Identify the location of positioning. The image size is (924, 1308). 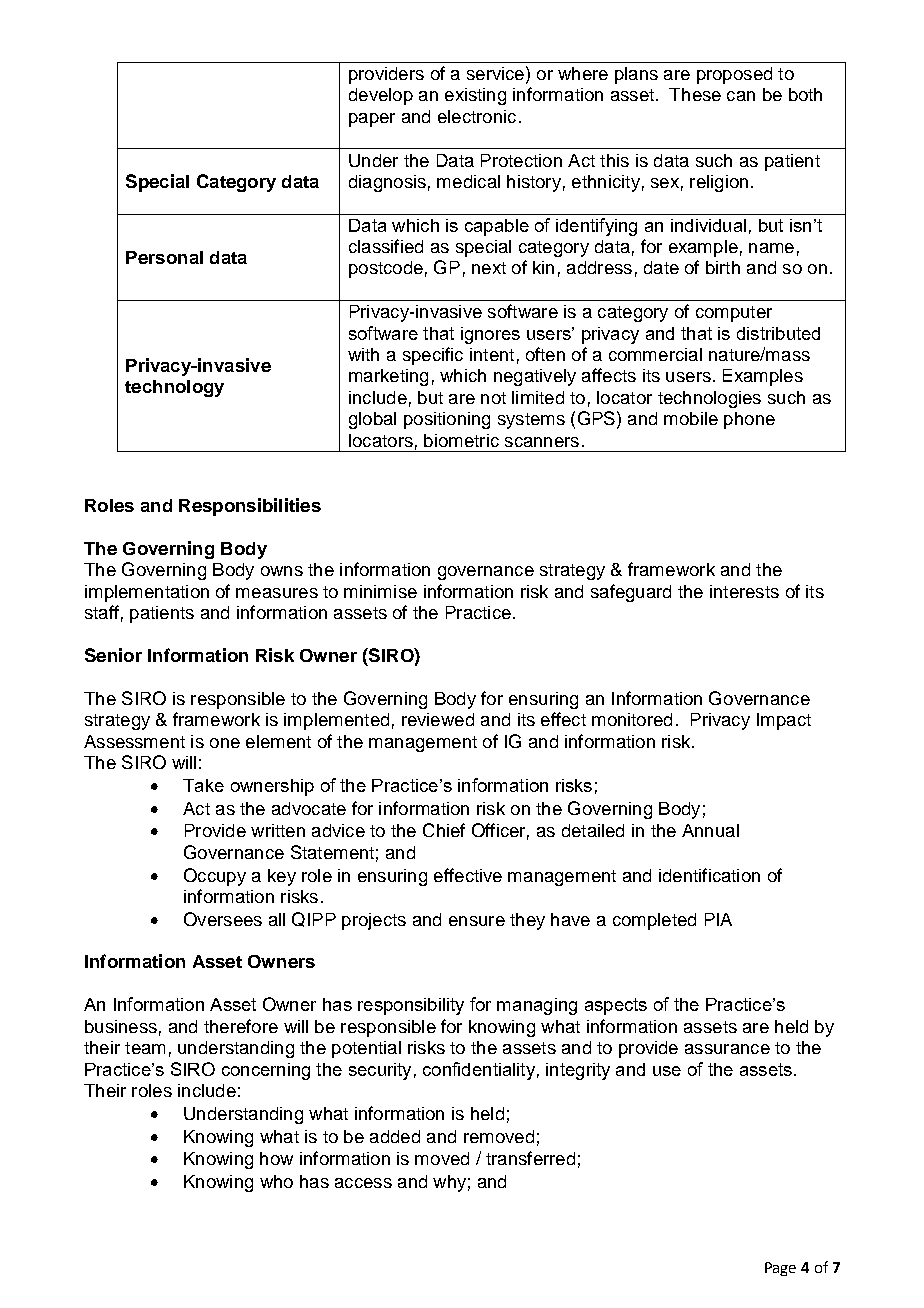
(447, 420).
